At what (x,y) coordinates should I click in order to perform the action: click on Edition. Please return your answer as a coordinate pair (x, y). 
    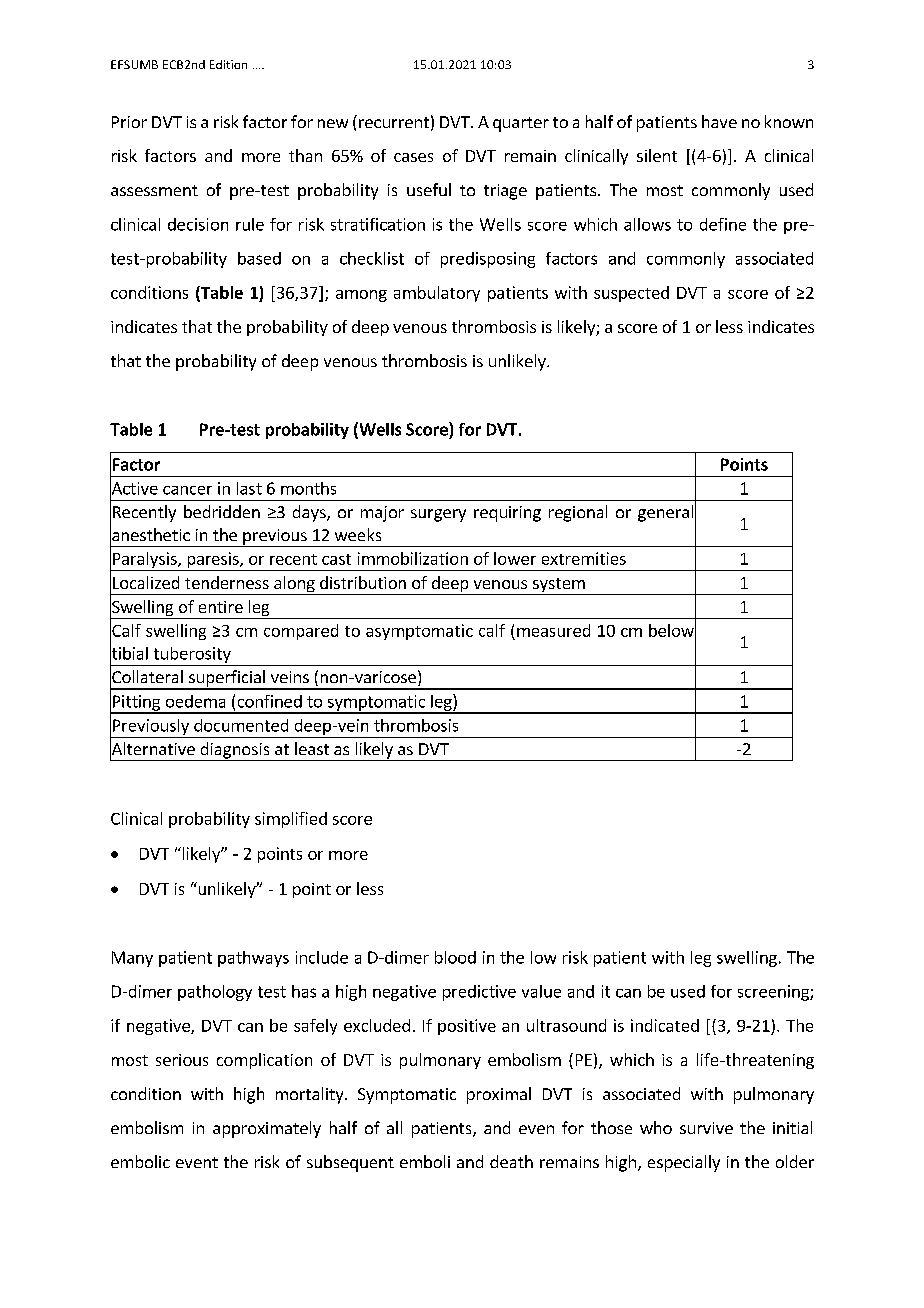
    Looking at the image, I should click on (228, 64).
